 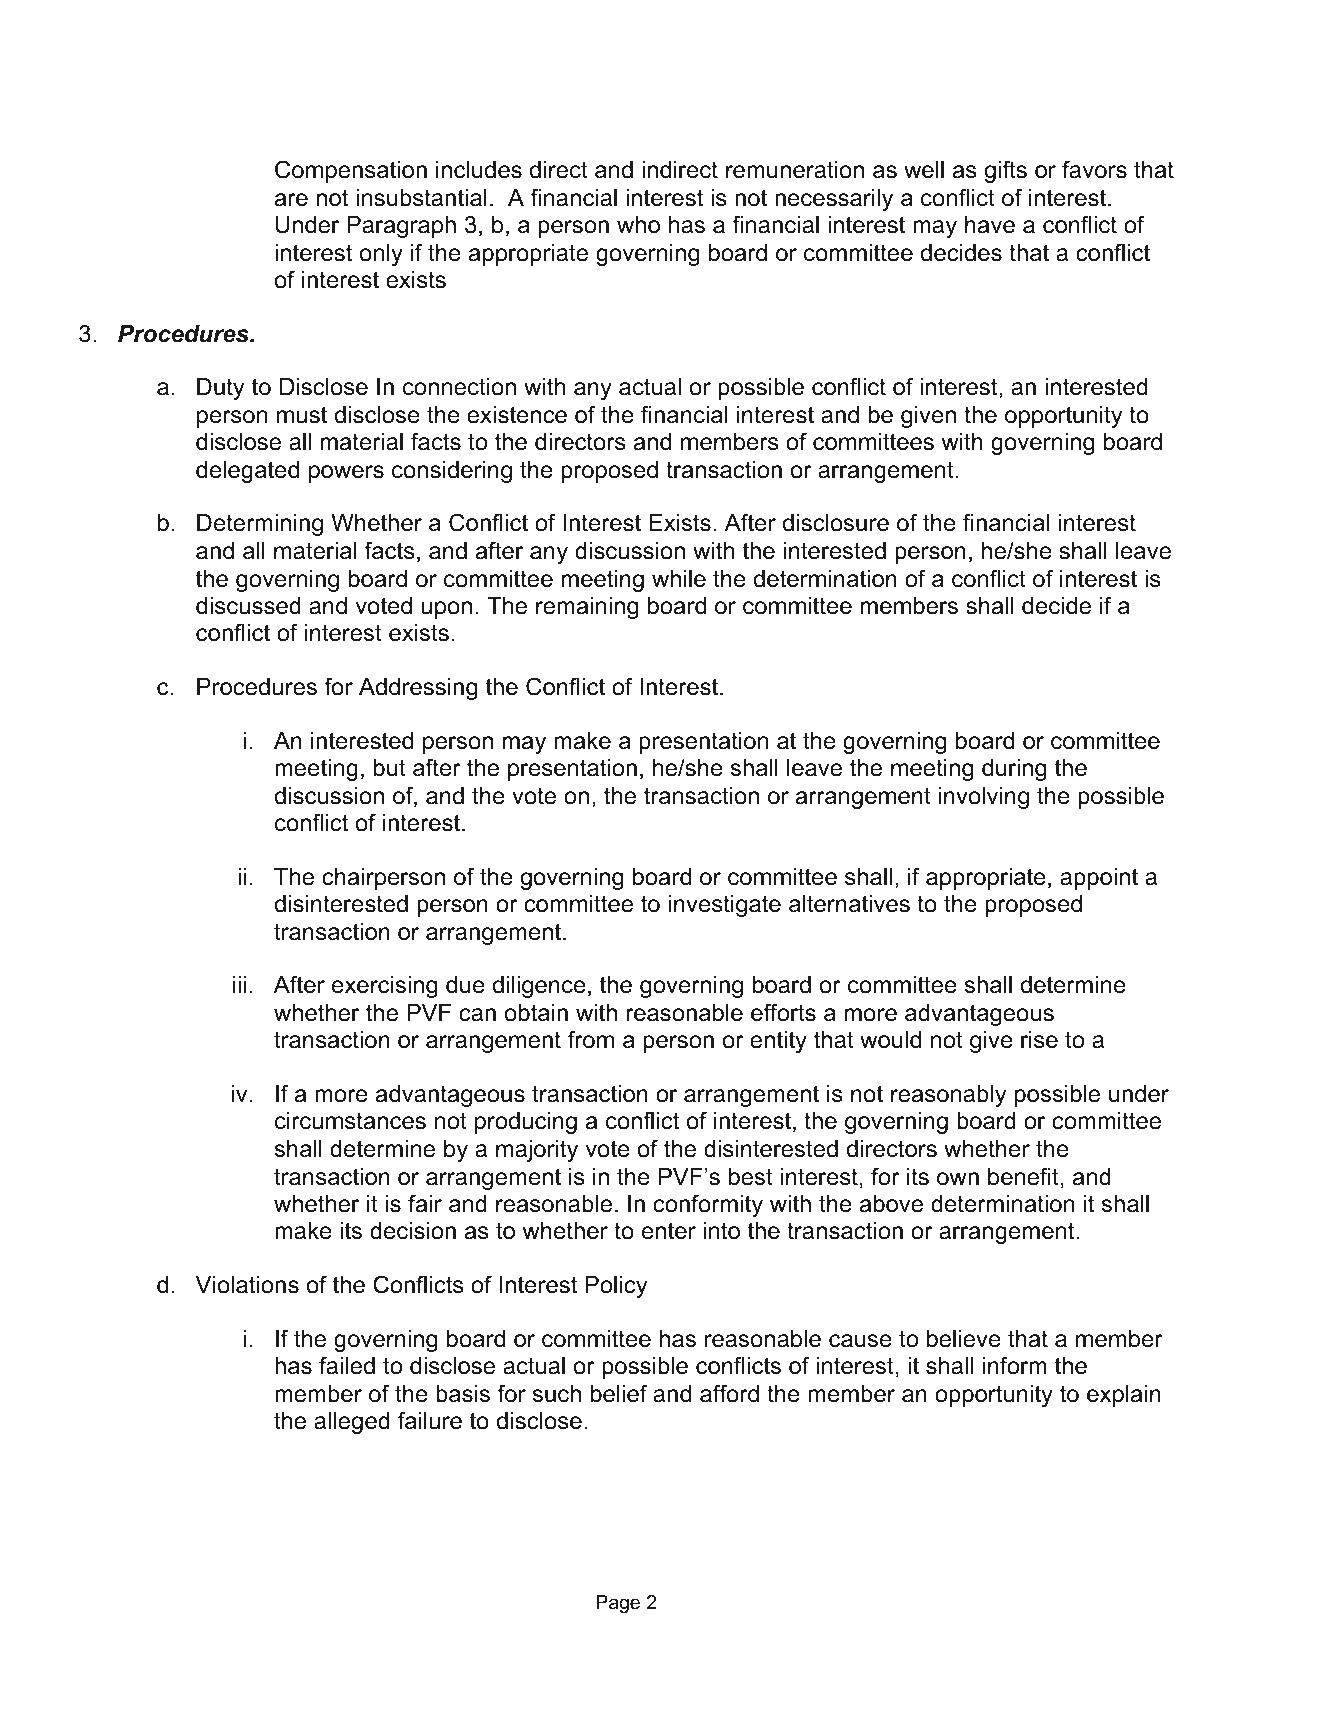 I want to click on while, so click(x=679, y=579).
